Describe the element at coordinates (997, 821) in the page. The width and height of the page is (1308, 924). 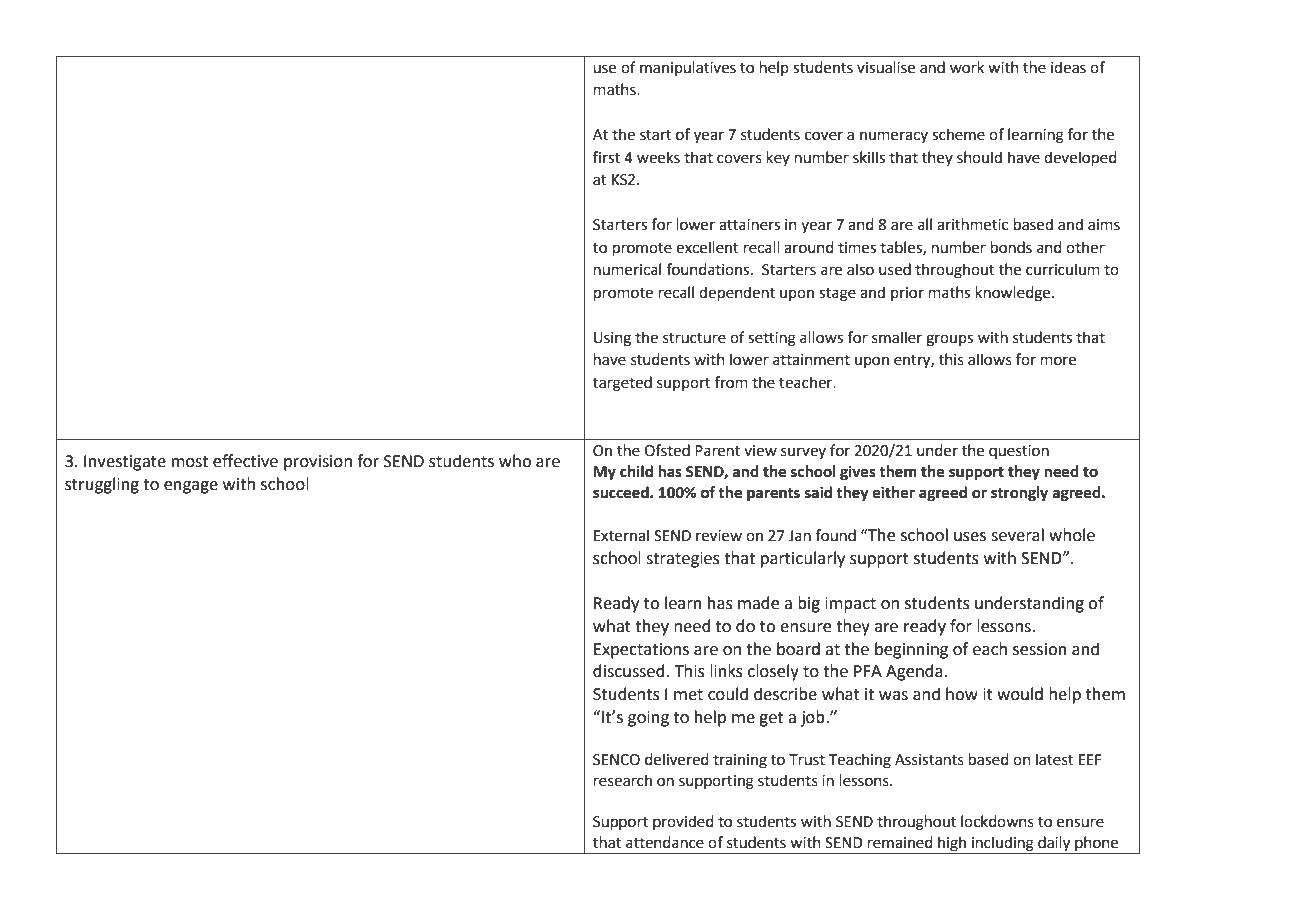
I see `lockdowns` at that location.
